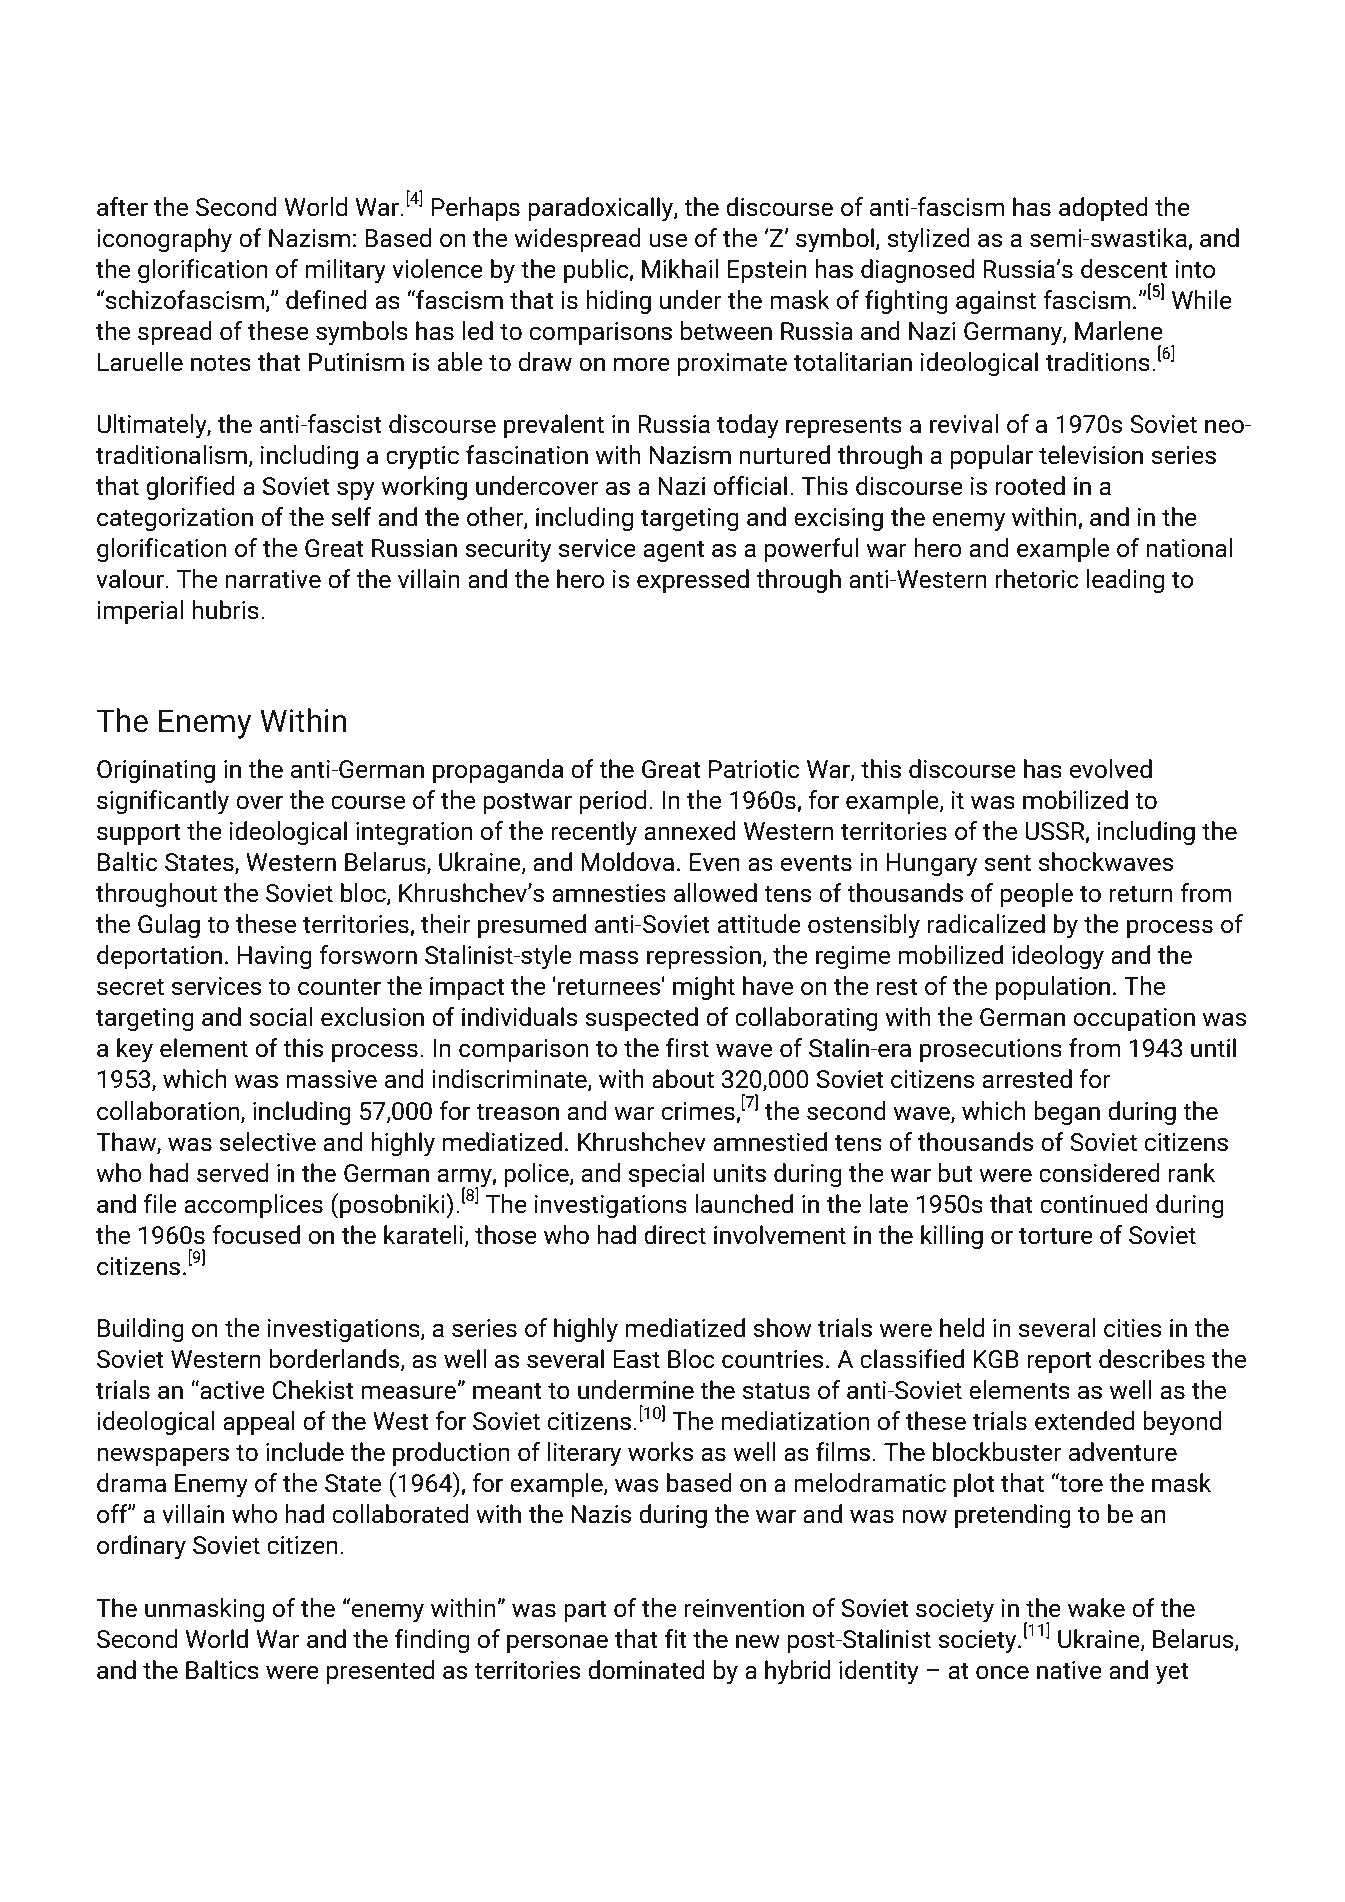  Describe the element at coordinates (704, 957) in the screenshot. I see `repression` at that location.
